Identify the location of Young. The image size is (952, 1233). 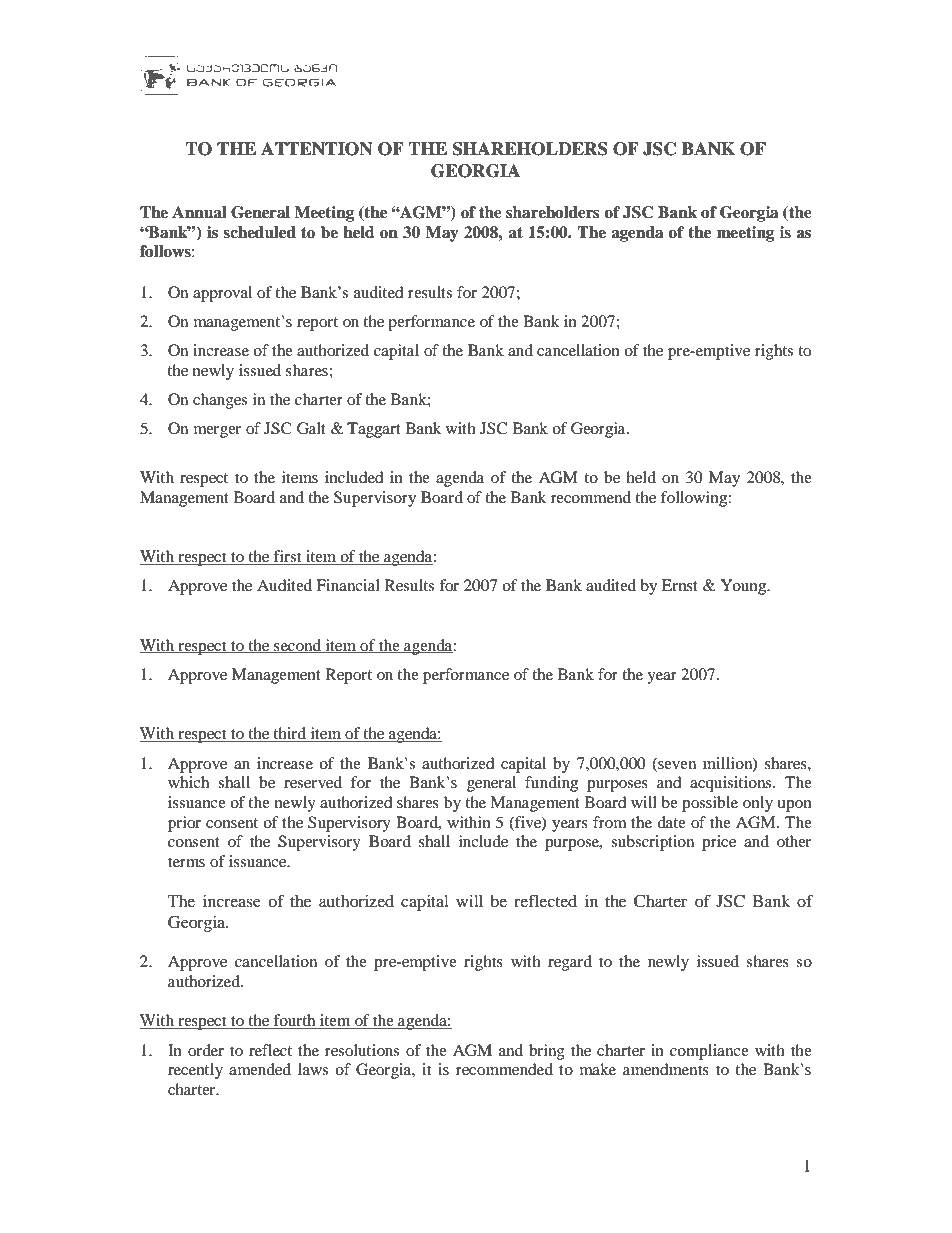
(745, 587).
